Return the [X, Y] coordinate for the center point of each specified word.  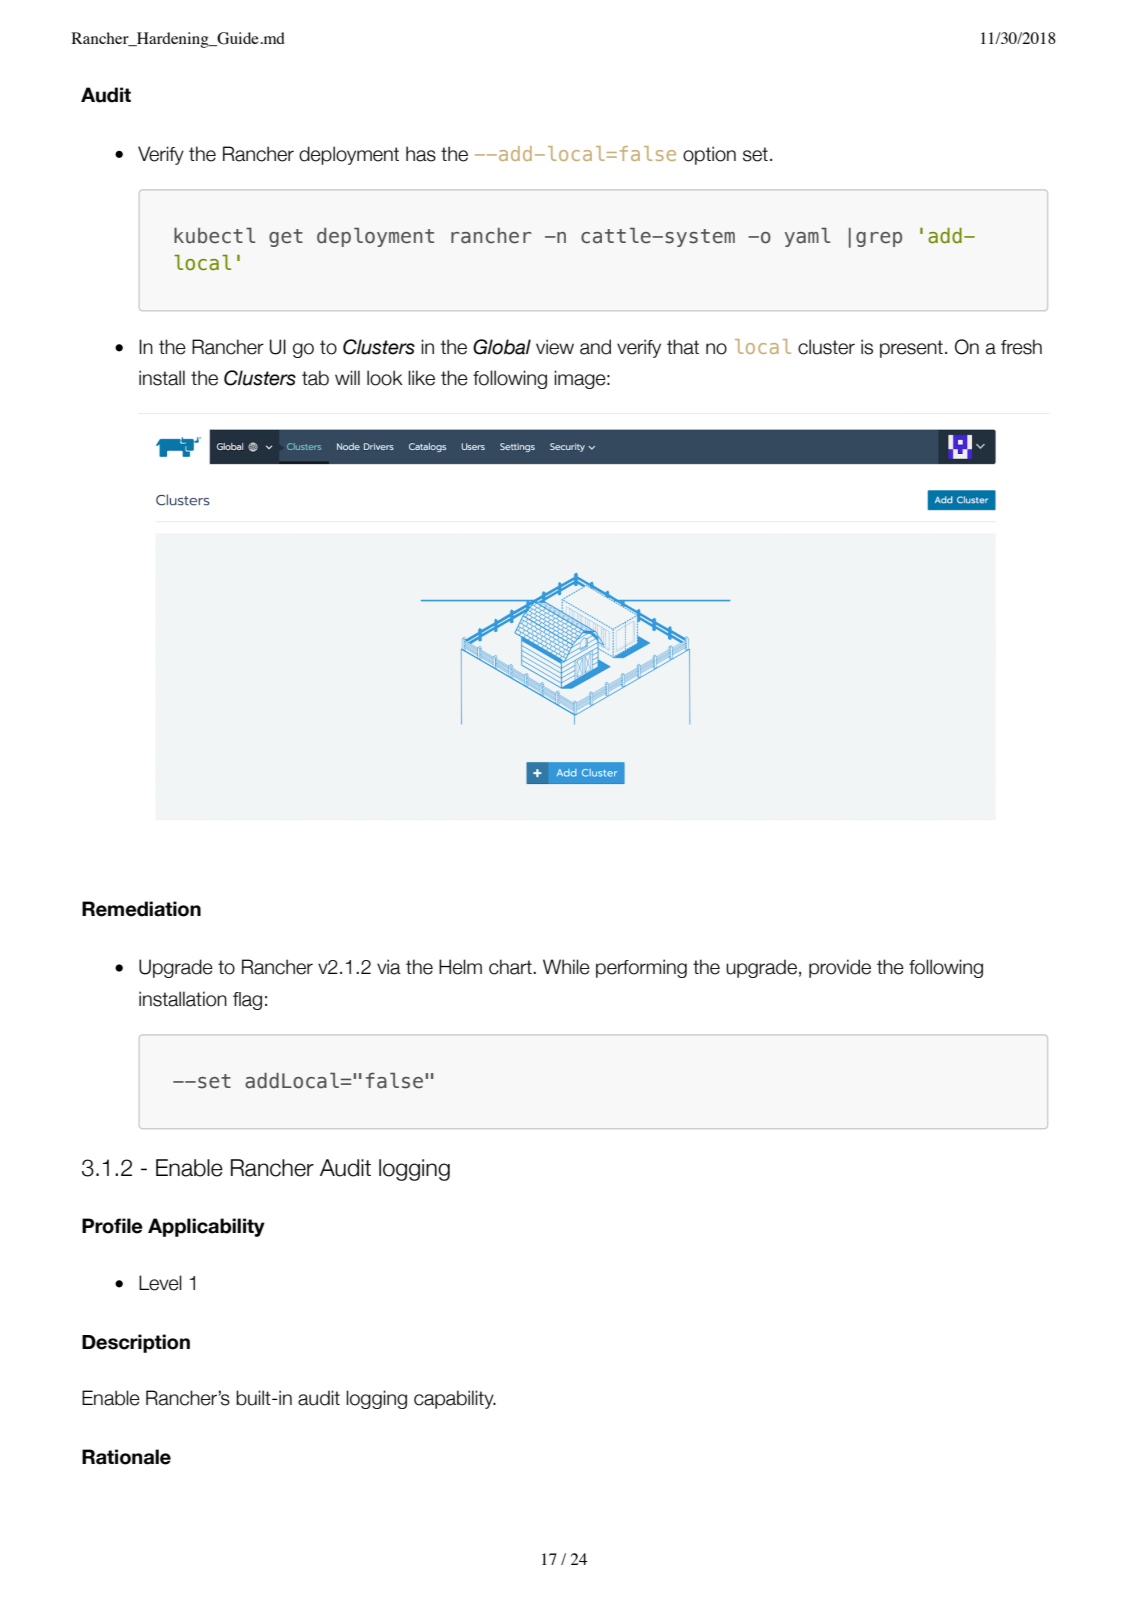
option [709, 155]
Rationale [126, 1457]
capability [455, 1399]
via [389, 967]
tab [315, 378]
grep [879, 239]
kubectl [214, 235]
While [566, 967]
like [421, 378]
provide [840, 968]
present [911, 349]
